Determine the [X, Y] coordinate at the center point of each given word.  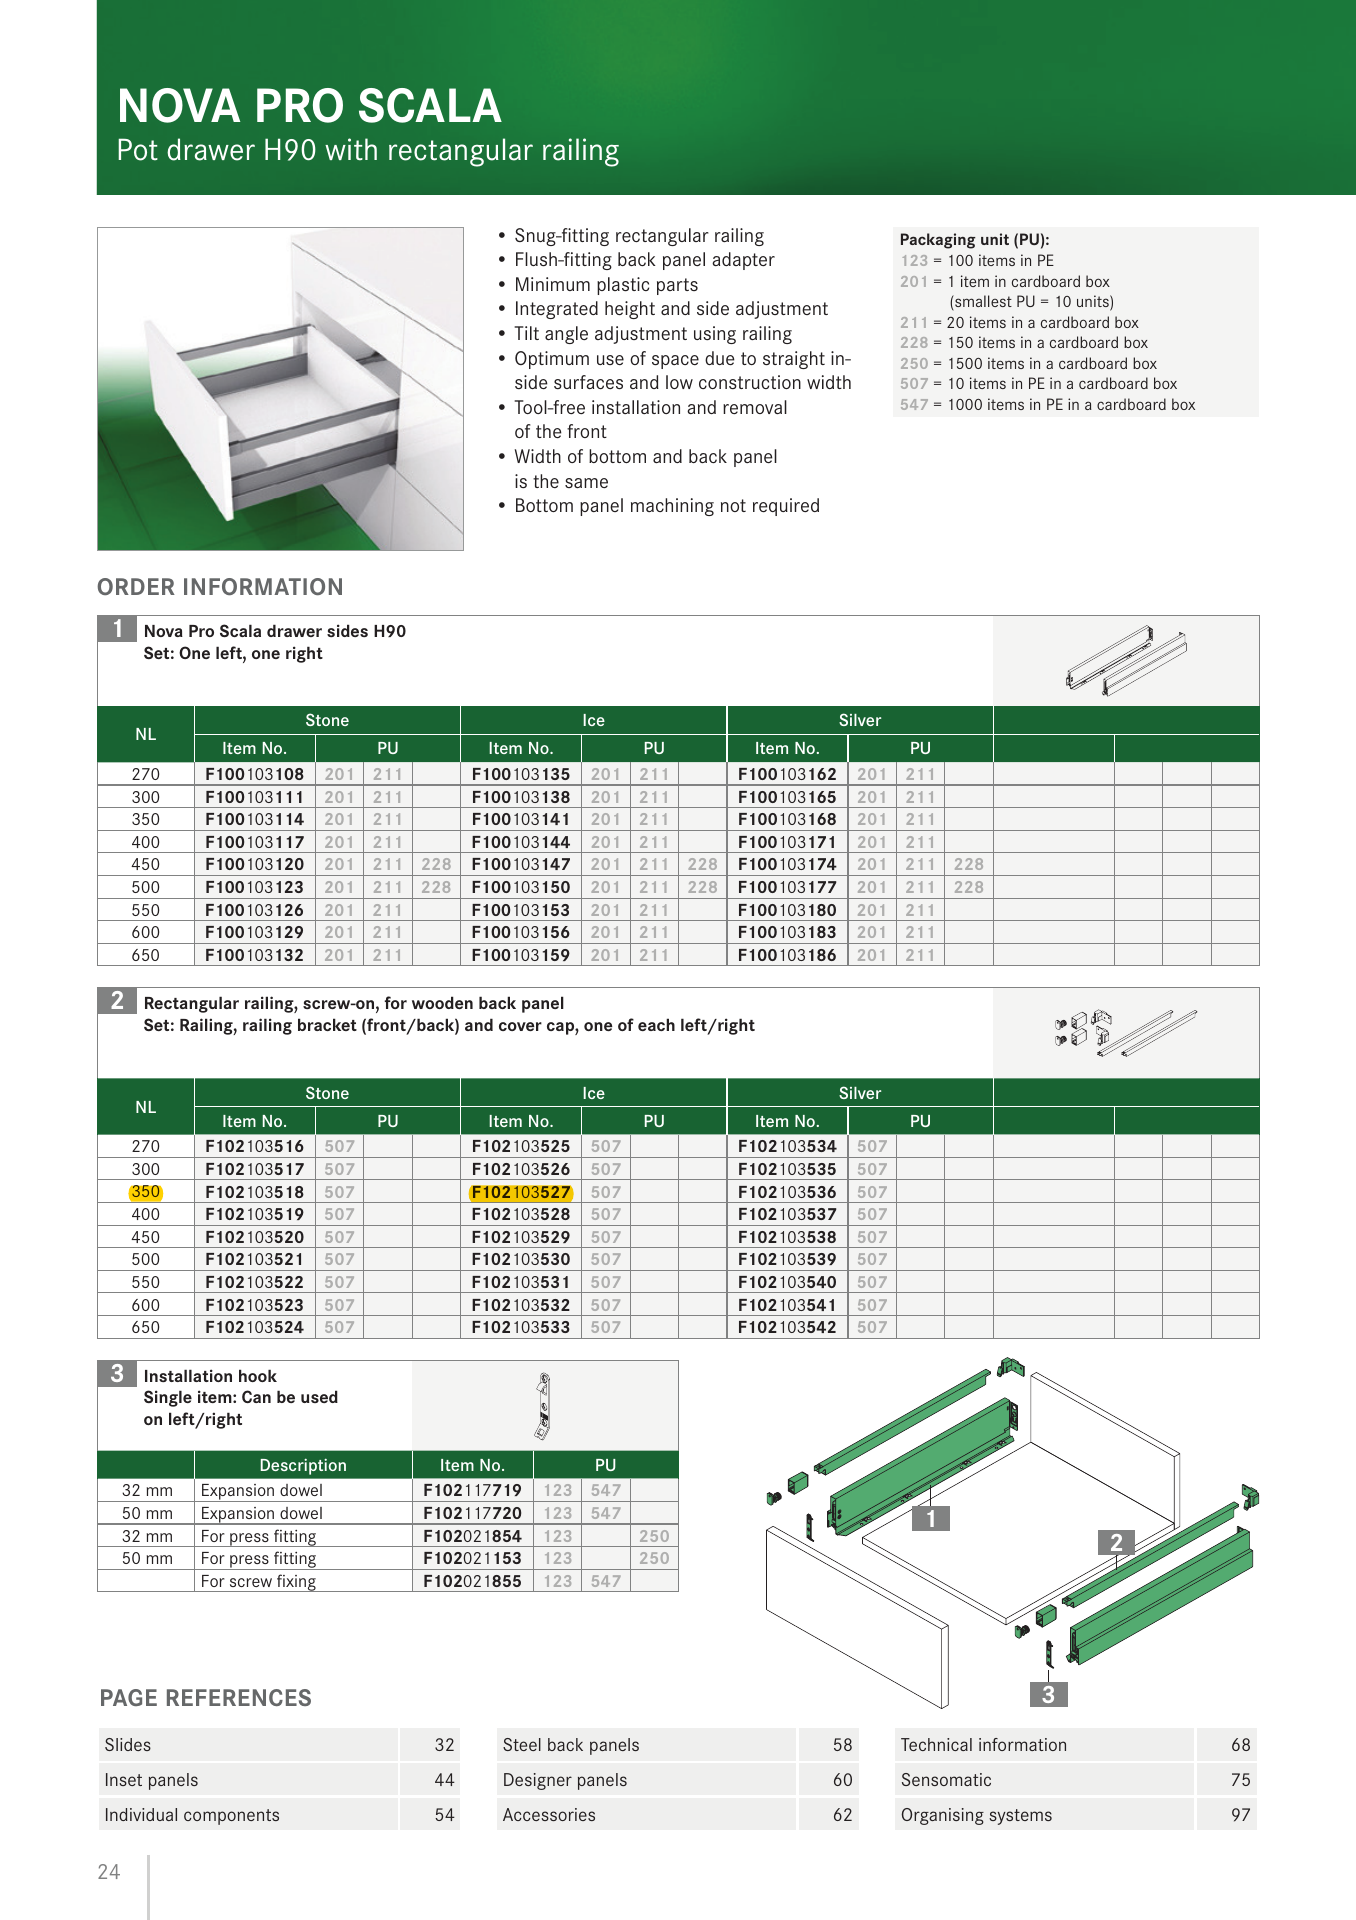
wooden [442, 1002]
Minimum [553, 284]
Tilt [526, 333]
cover [520, 1026]
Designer [538, 1781]
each [656, 1024]
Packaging [938, 241]
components [231, 1817]
